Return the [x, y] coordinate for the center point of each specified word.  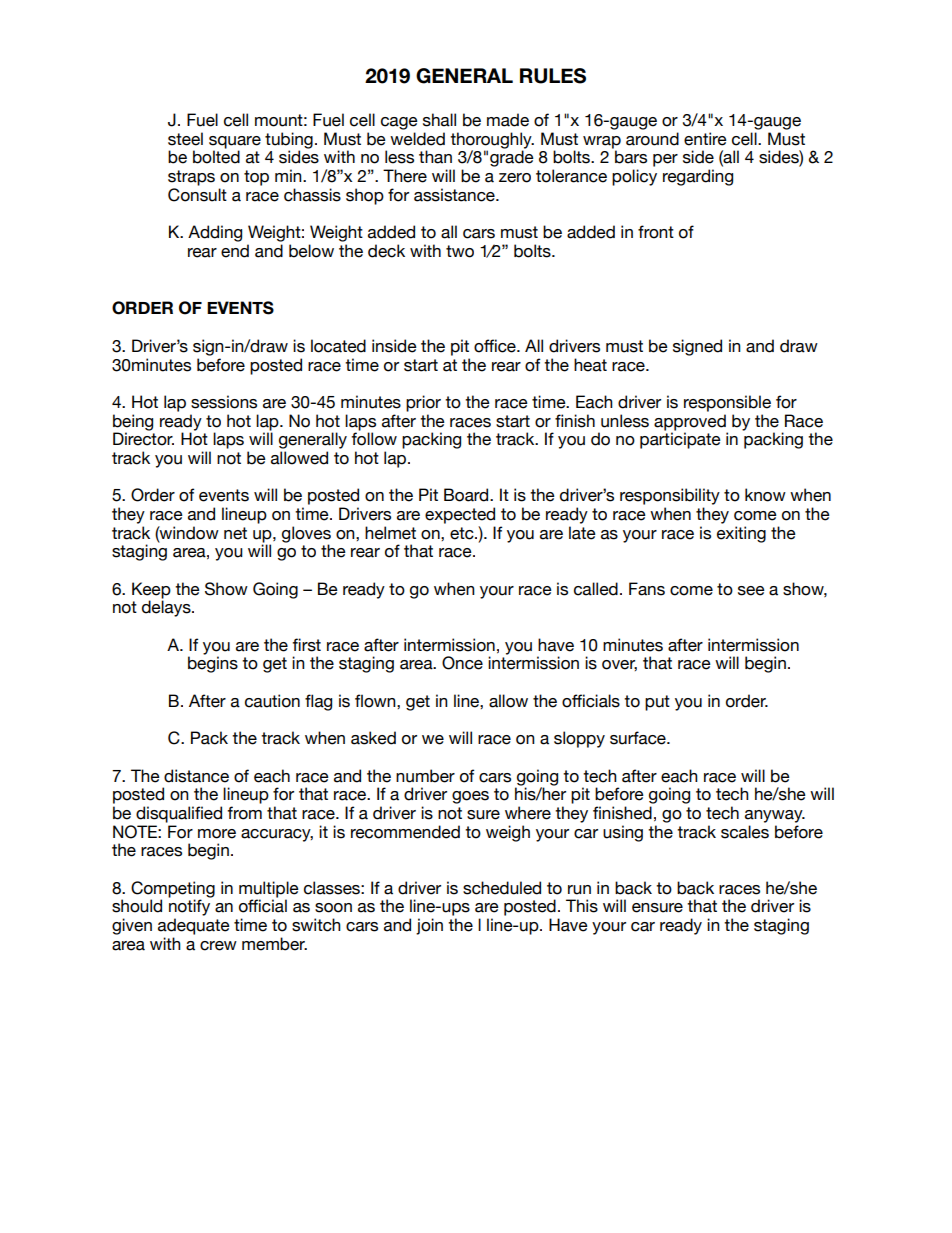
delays [167, 608]
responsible [727, 403]
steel [185, 139]
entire [705, 139]
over [619, 665]
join [429, 926]
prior [423, 403]
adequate [194, 926]
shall [439, 120]
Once [462, 663]
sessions [224, 402]
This [582, 906]
